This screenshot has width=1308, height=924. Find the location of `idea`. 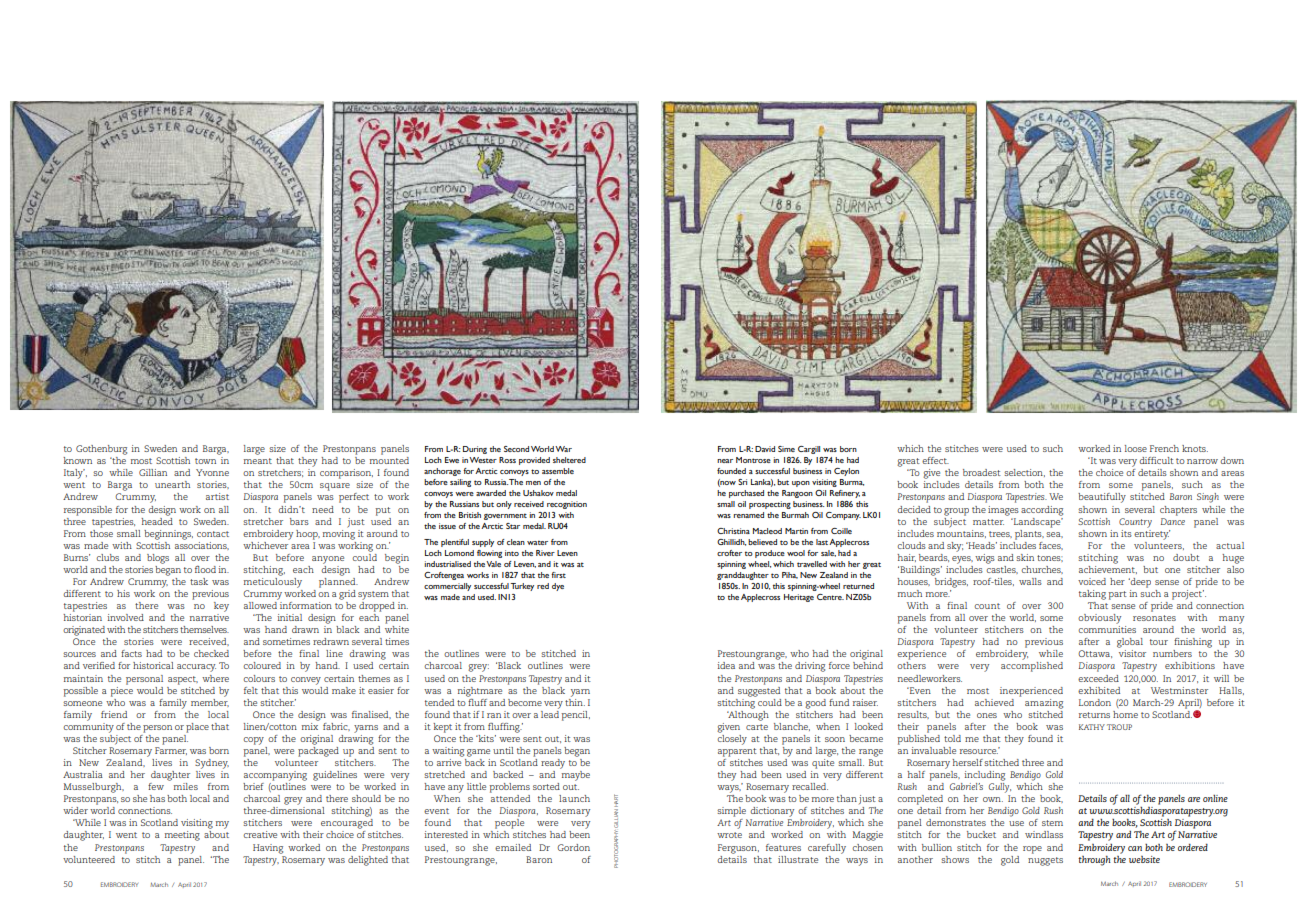

idea is located at coordinates (726, 665).
